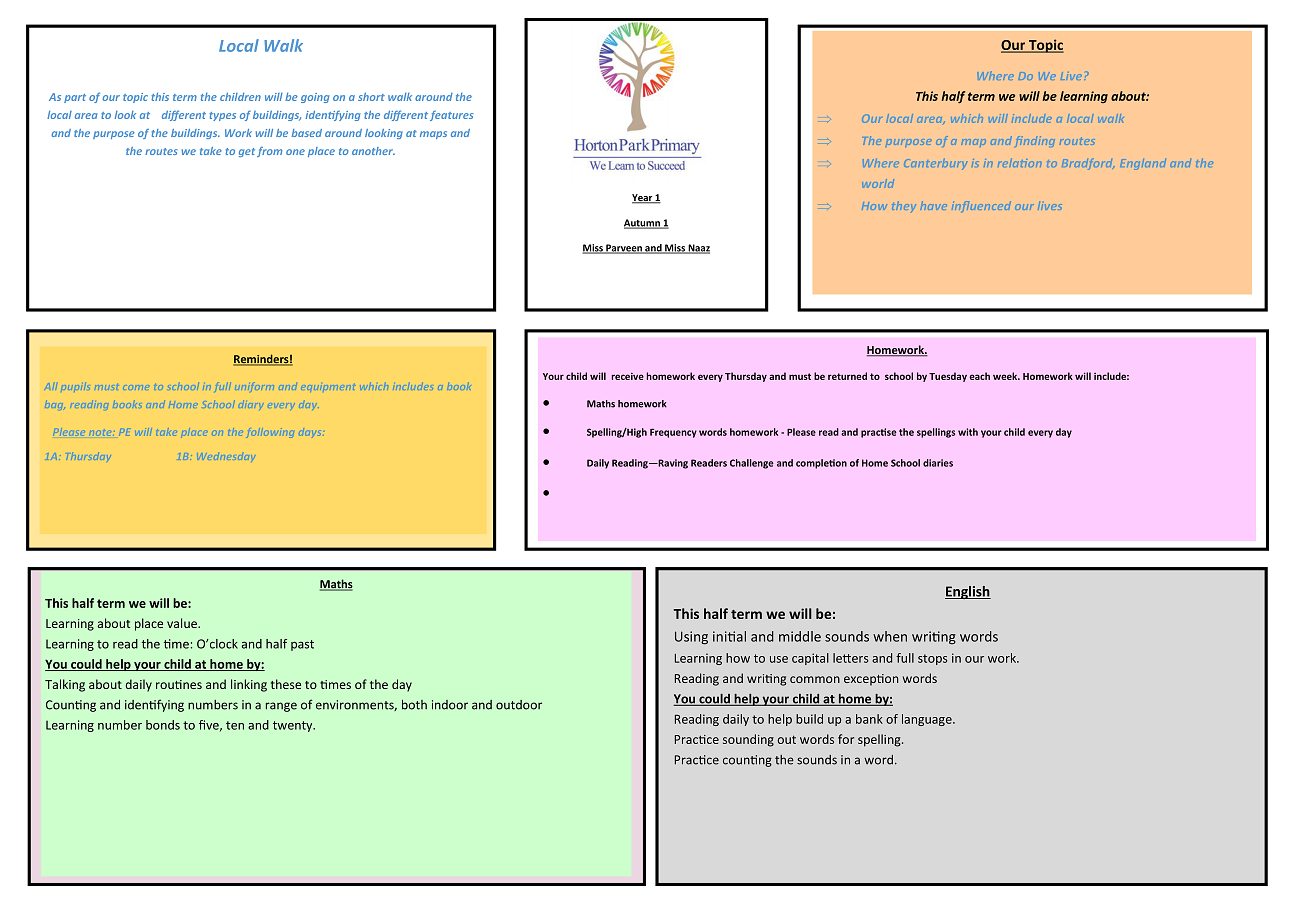 This page has width=1308, height=924. Describe the element at coordinates (979, 376) in the page. I see `each` at that location.
